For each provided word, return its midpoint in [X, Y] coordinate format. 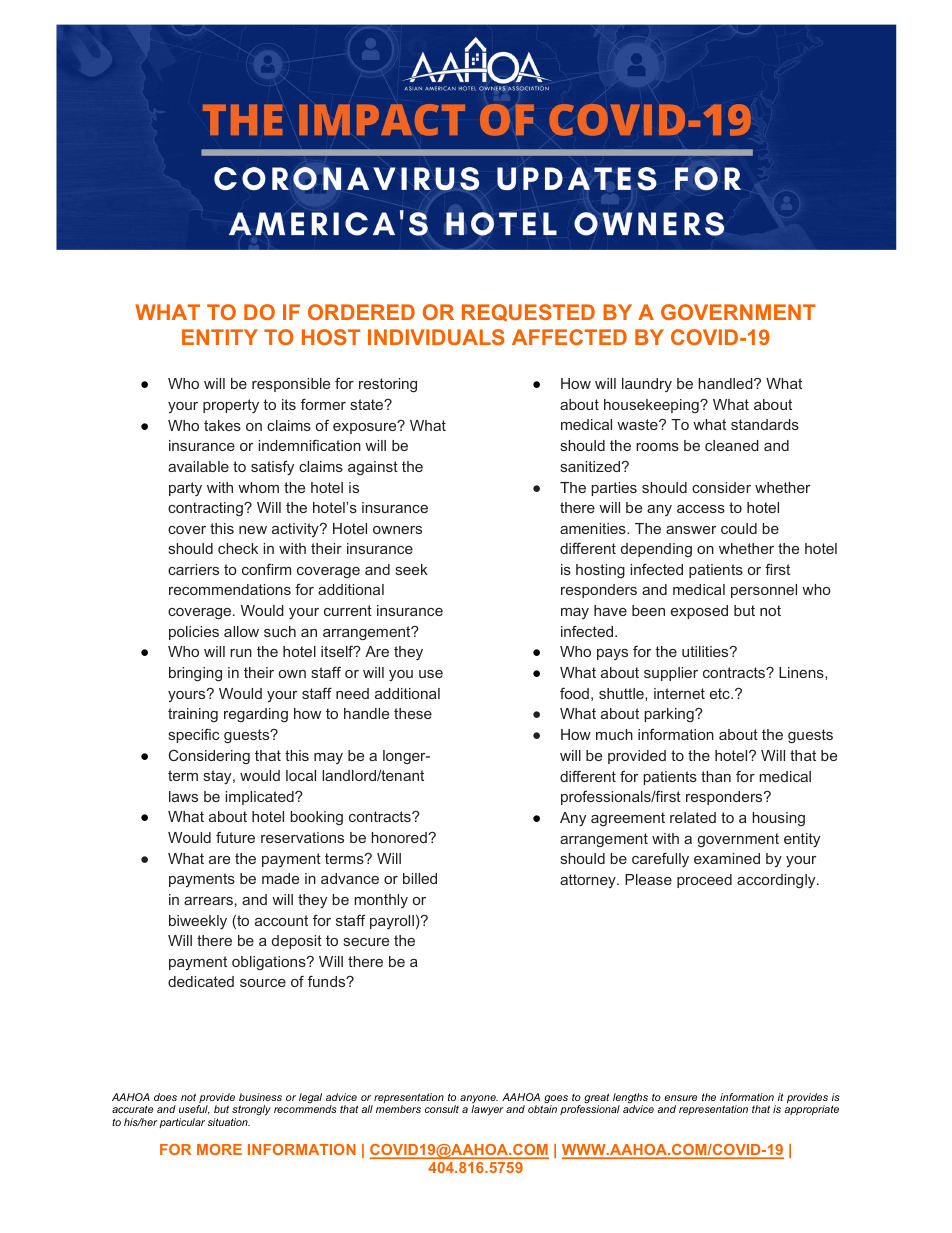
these [413, 713]
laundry [647, 385]
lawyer [487, 1110]
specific [193, 735]
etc [721, 693]
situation [228, 1122]
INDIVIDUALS [436, 337]
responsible [291, 385]
